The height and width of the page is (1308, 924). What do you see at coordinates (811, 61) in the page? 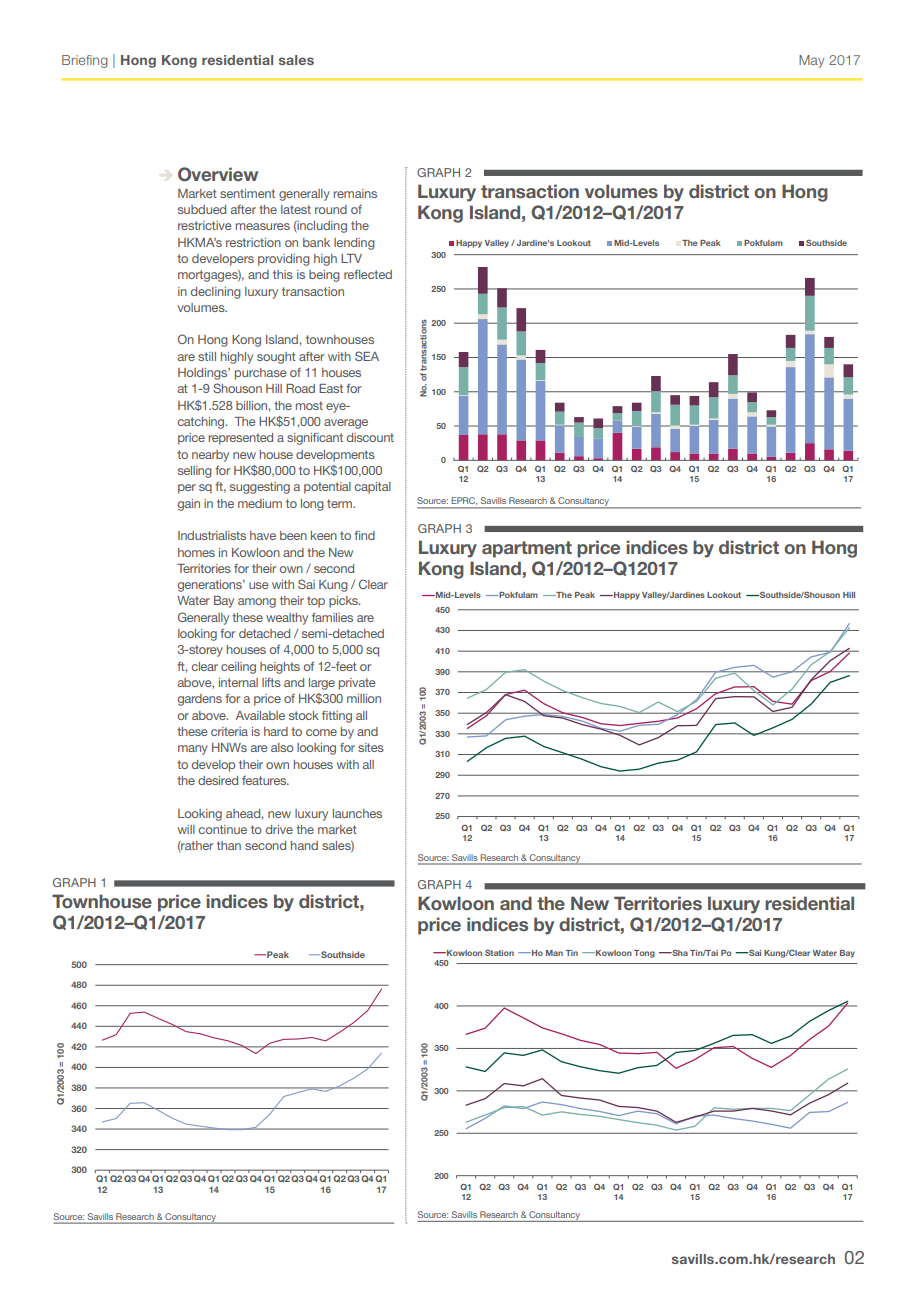
I see `May` at bounding box center [811, 61].
